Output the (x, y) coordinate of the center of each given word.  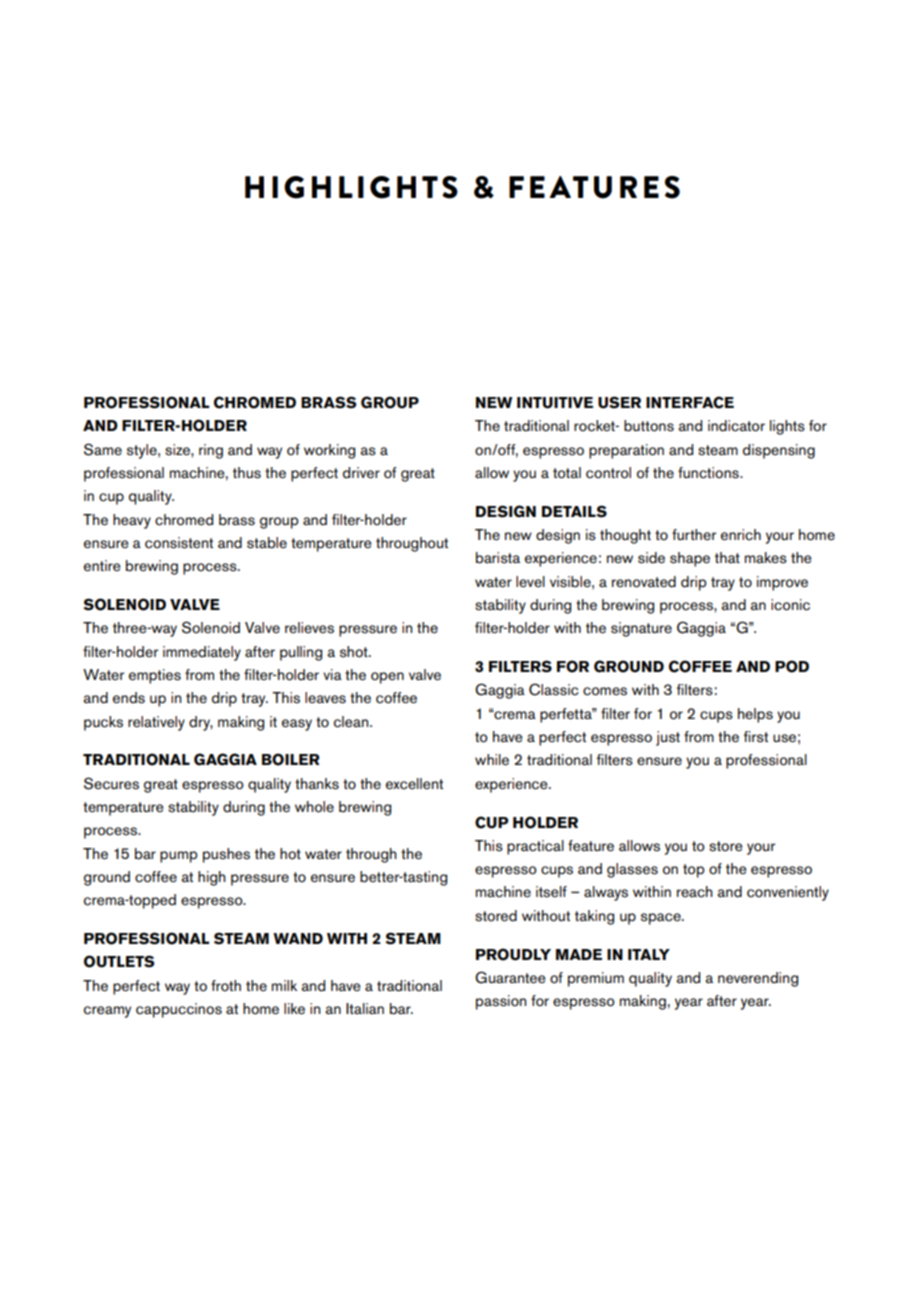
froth (226, 986)
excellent (414, 784)
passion (501, 1002)
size (178, 450)
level (530, 582)
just (668, 738)
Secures (111, 783)
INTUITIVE (555, 403)
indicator (736, 426)
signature (641, 629)
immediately (202, 653)
